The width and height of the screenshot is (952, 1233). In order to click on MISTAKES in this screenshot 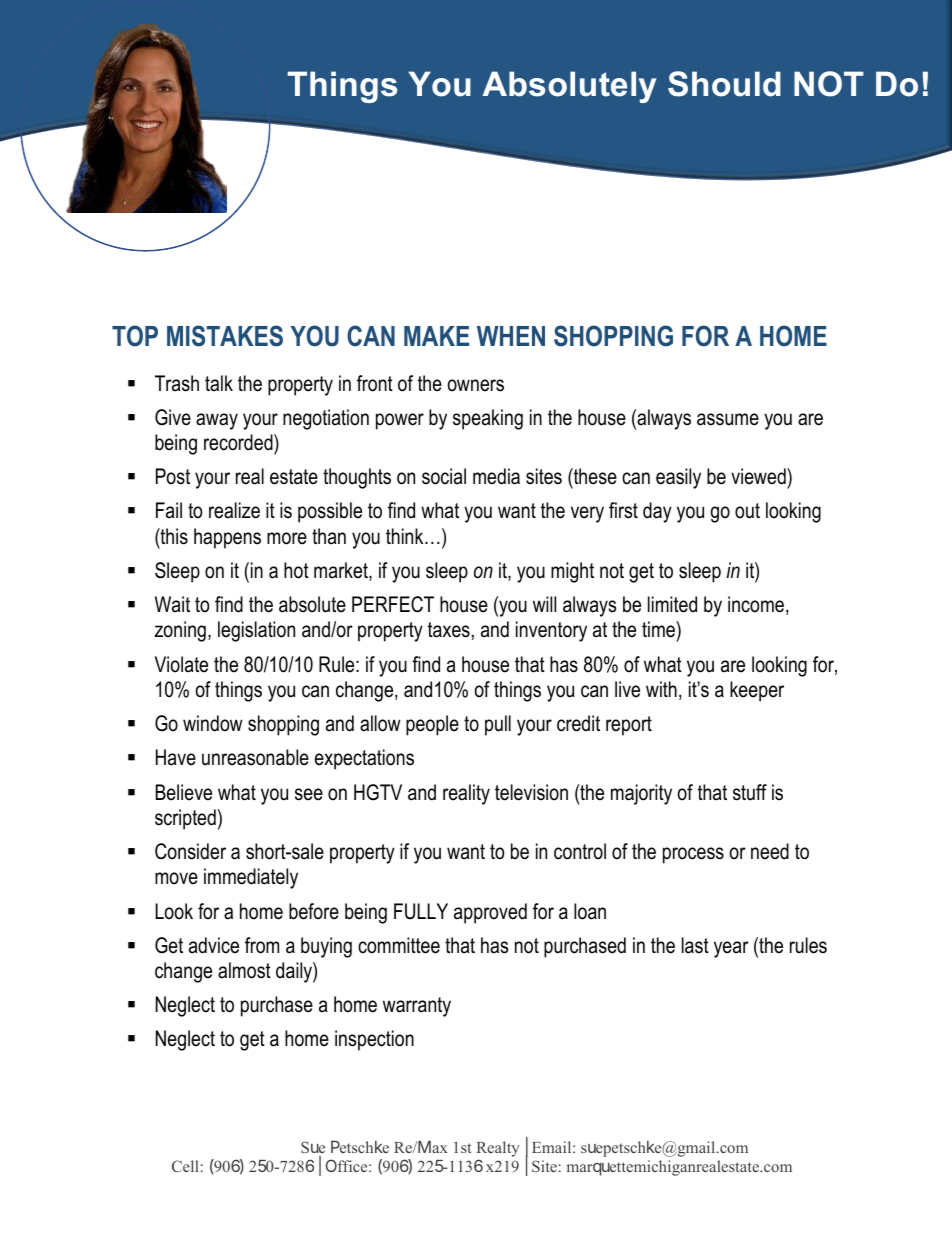, I will do `click(225, 336)`.
